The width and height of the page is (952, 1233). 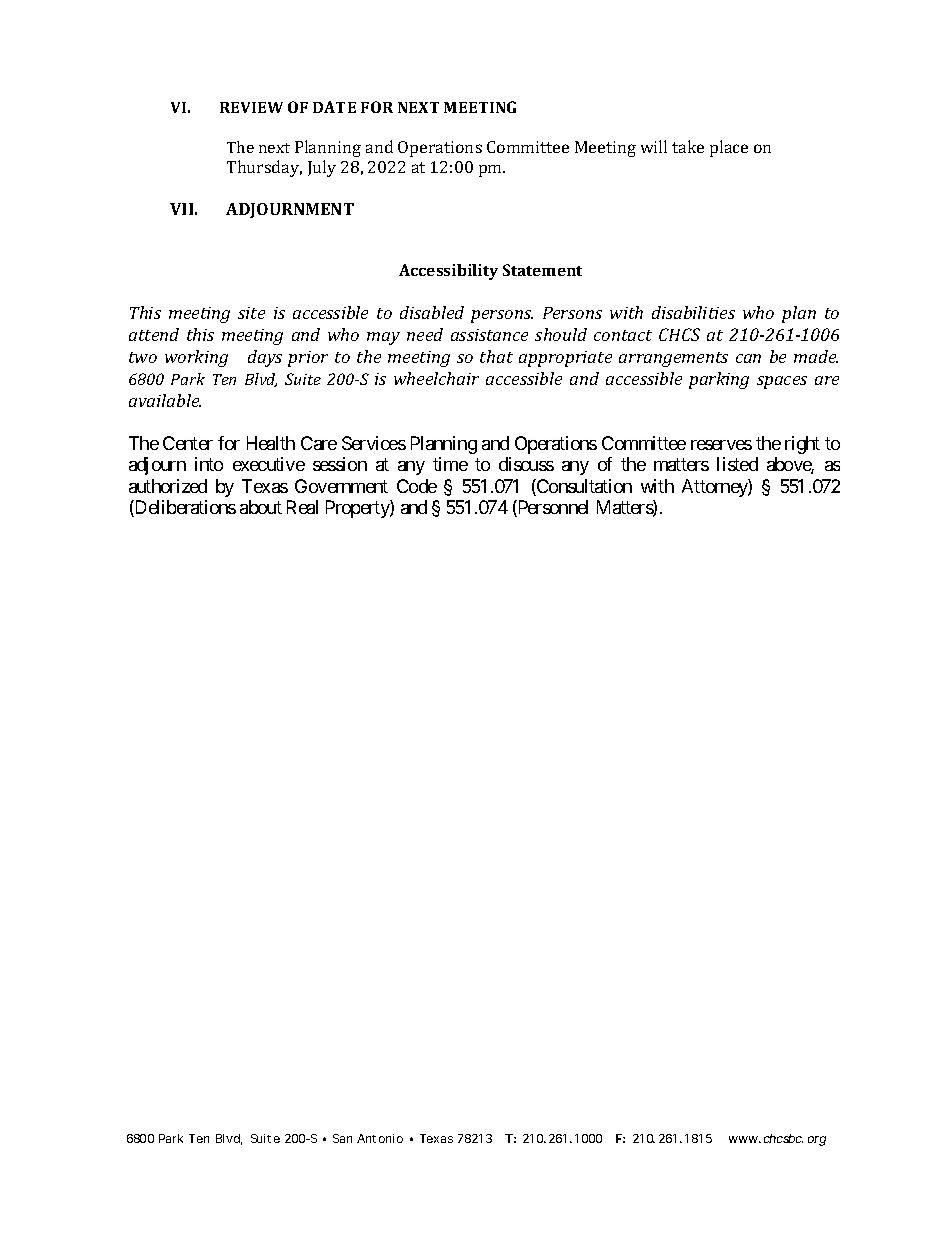 I want to click on disabilities, so click(x=693, y=312).
